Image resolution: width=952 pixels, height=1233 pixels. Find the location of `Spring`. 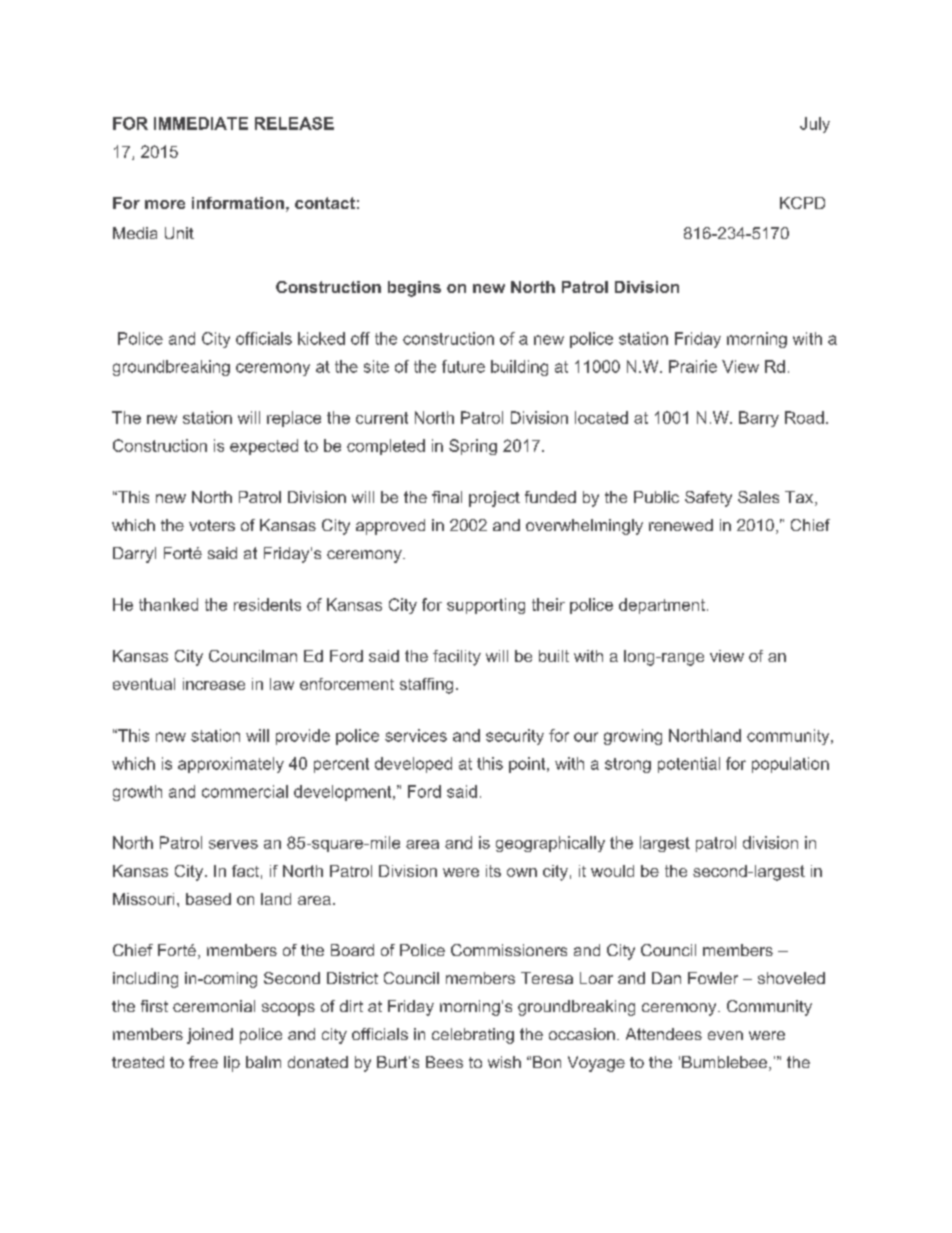

Spring is located at coordinates (473, 447).
